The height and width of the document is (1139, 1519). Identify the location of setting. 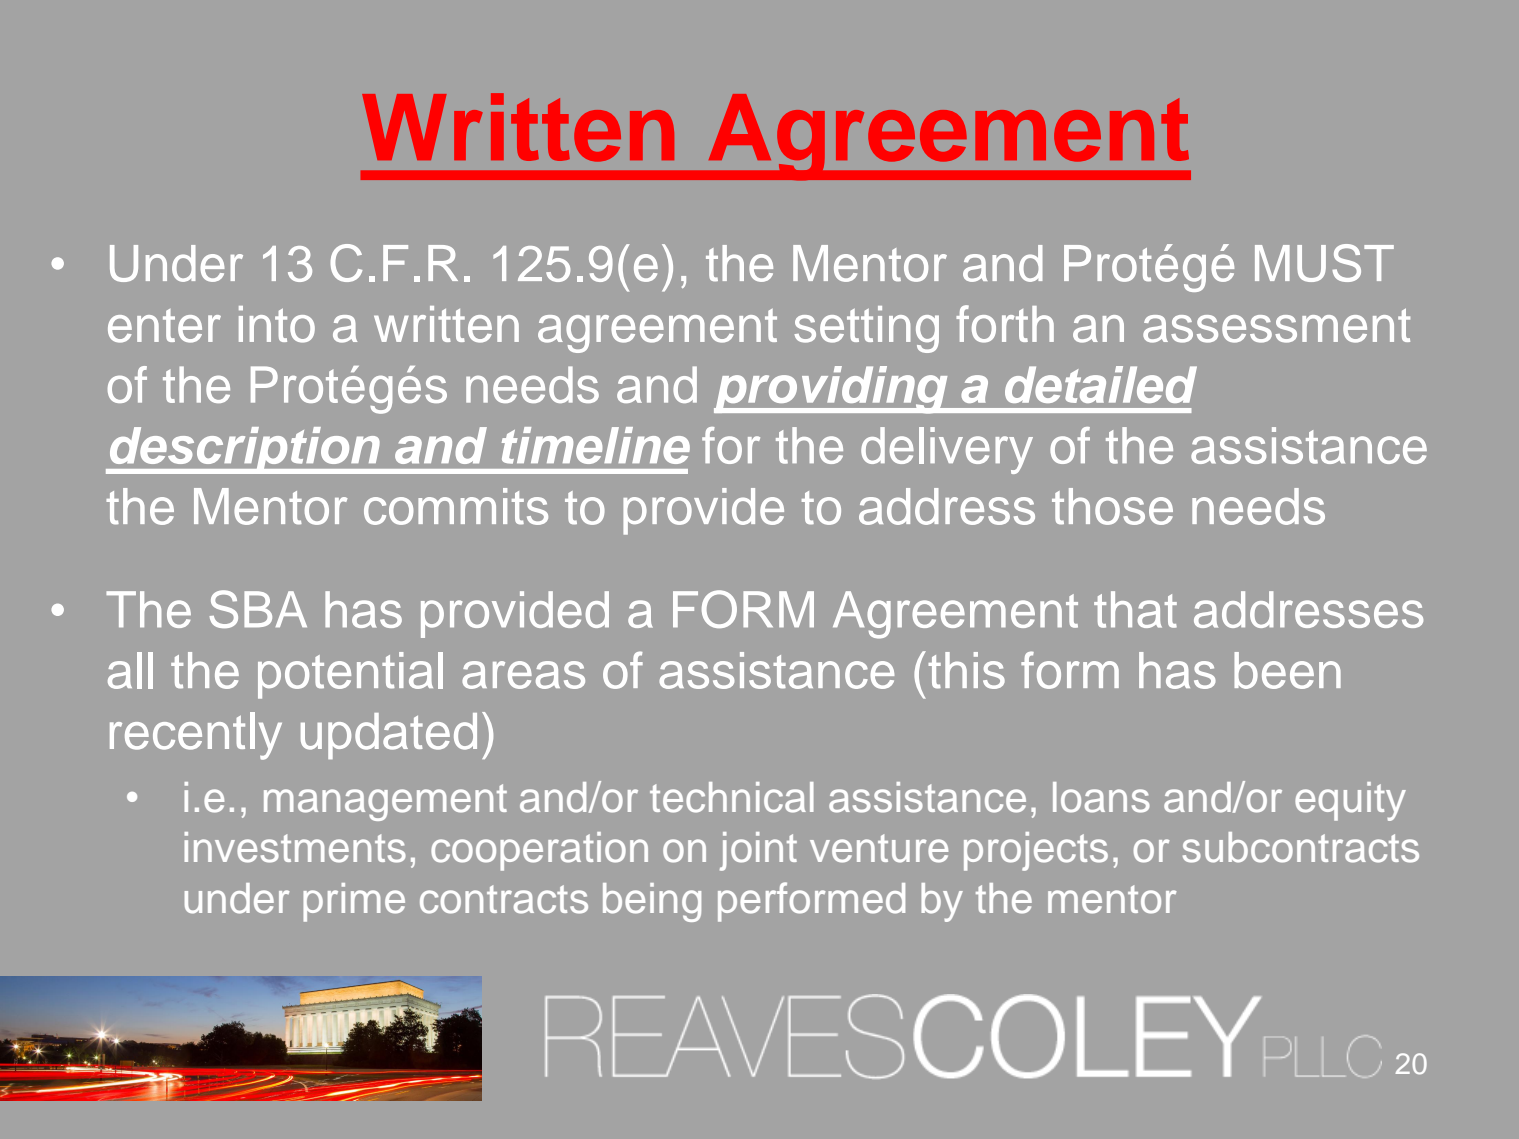
(866, 329).
